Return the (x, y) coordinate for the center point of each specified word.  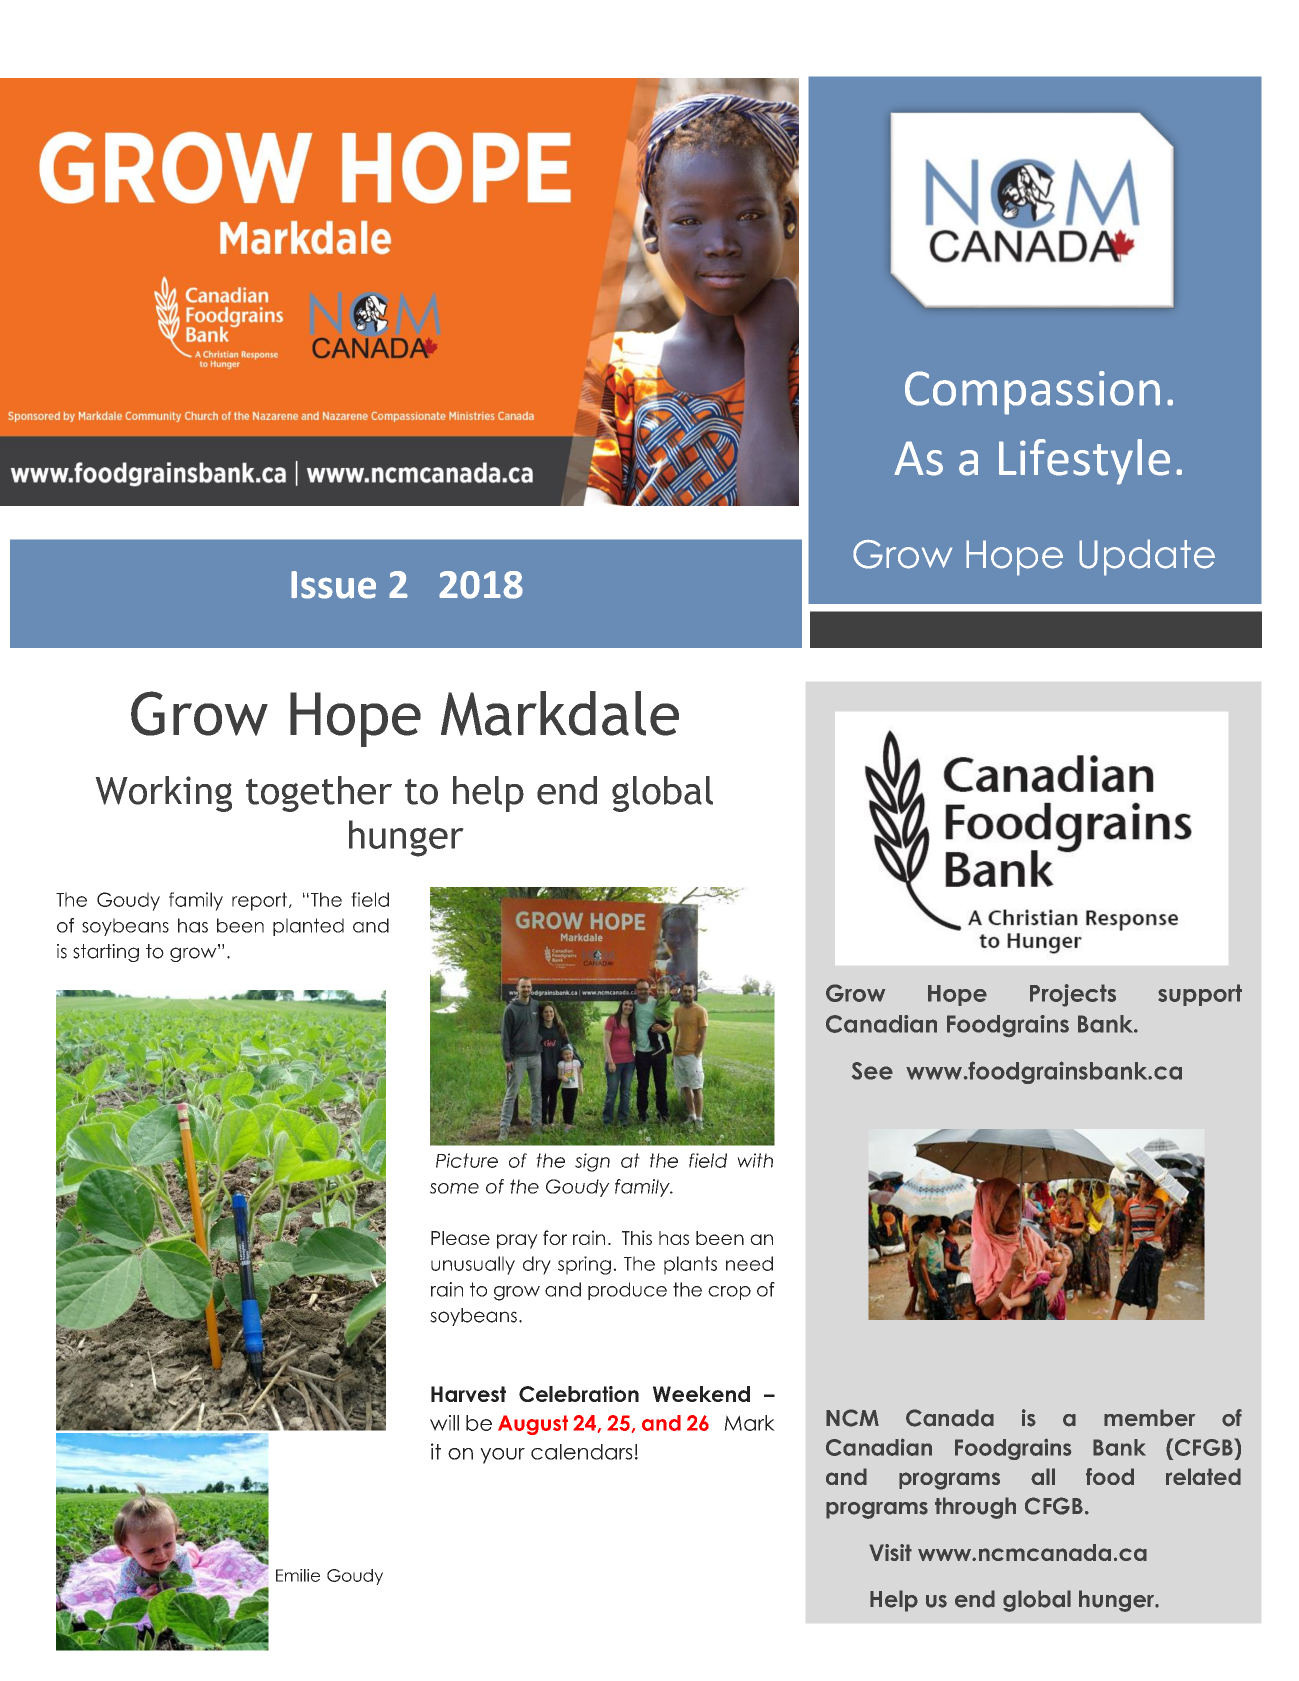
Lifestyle (1084, 462)
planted (308, 927)
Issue (333, 585)
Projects (1073, 995)
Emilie (298, 1575)
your (502, 1456)
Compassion (1032, 393)
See (872, 1071)
